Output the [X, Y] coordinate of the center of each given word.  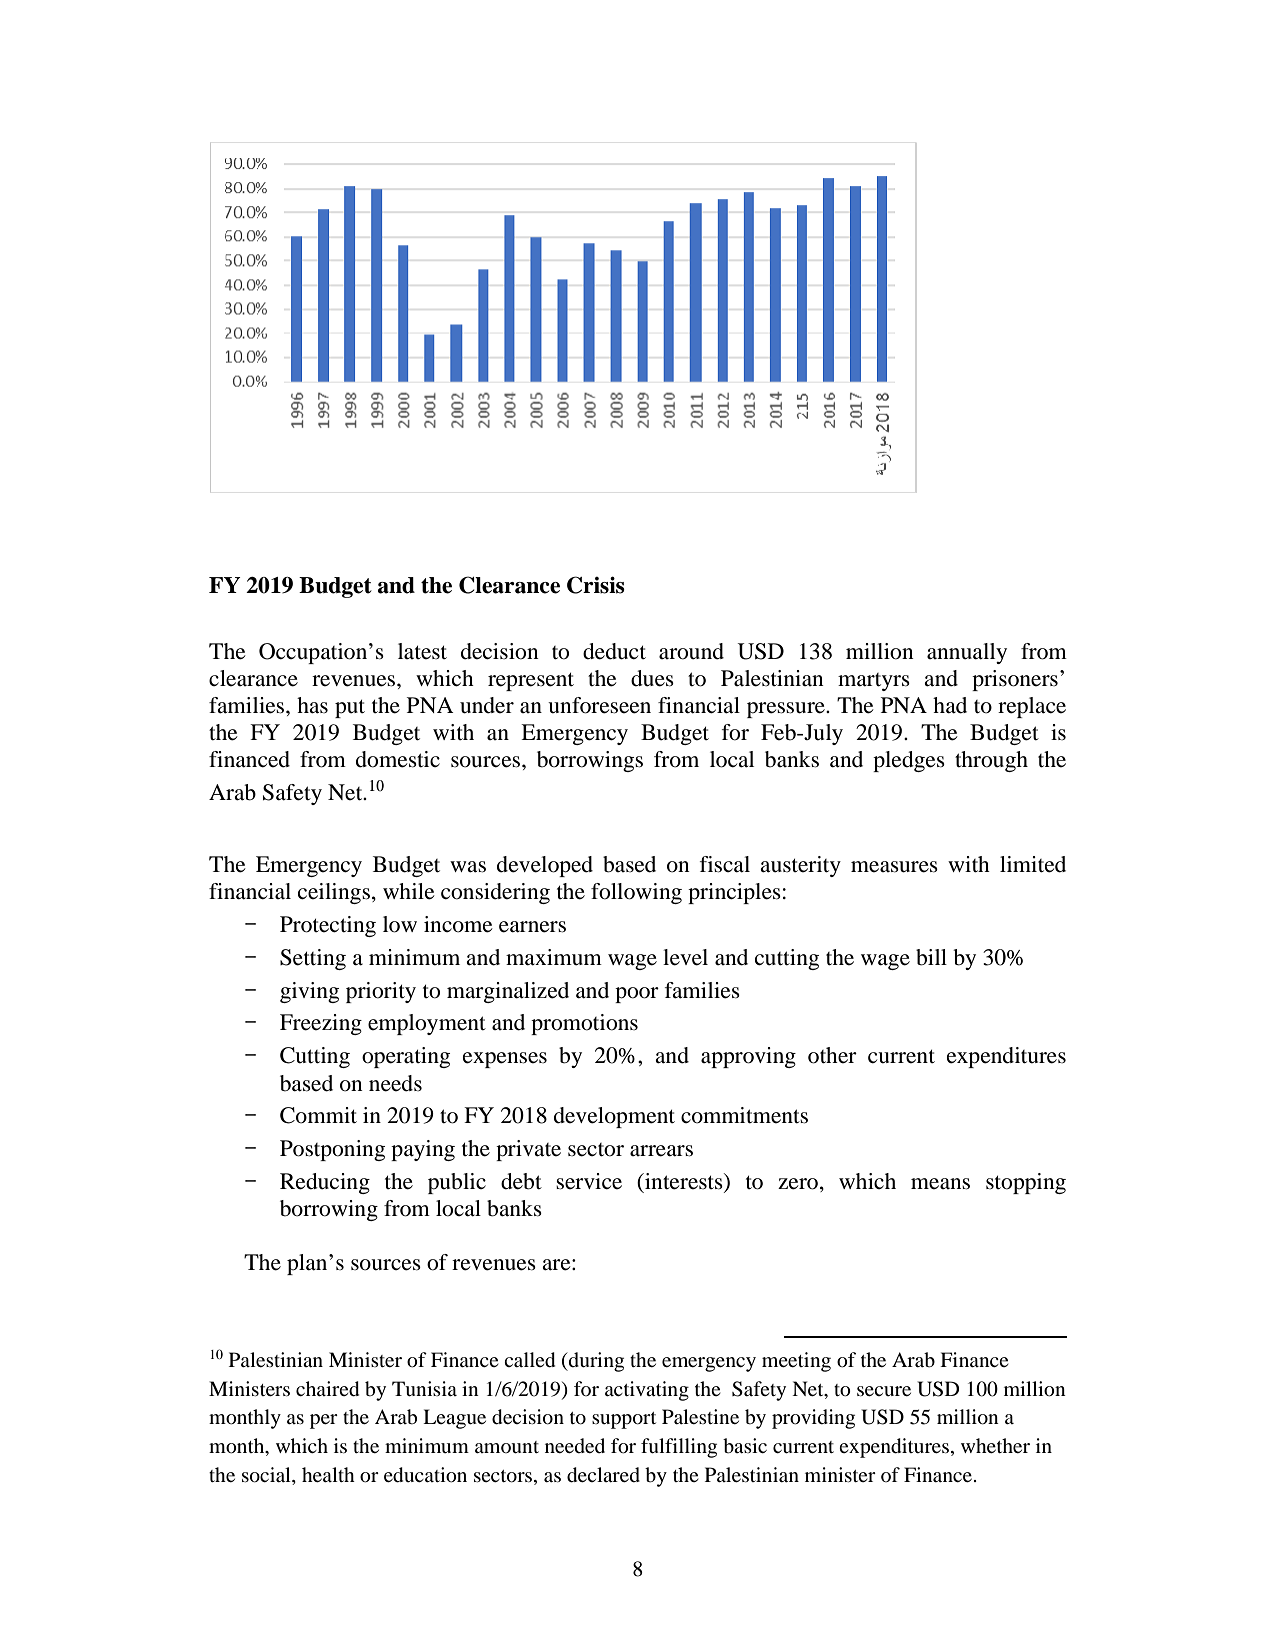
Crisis [596, 585]
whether [995, 1445]
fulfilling [679, 1448]
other [832, 1055]
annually [967, 653]
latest [422, 651]
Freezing [321, 1024]
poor [637, 995]
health [328, 1474]
